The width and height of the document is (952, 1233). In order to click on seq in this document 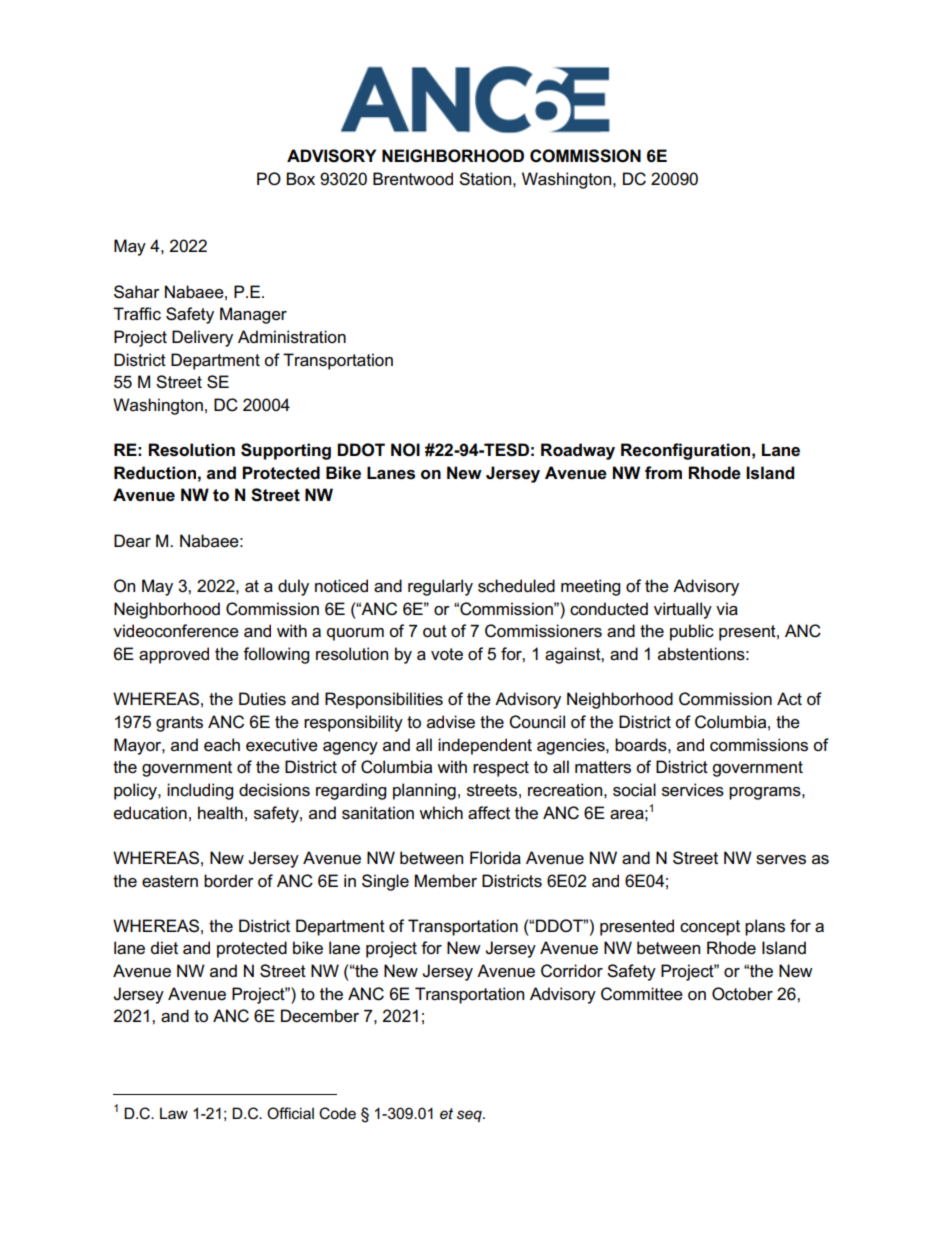, I will do `click(470, 1116)`.
